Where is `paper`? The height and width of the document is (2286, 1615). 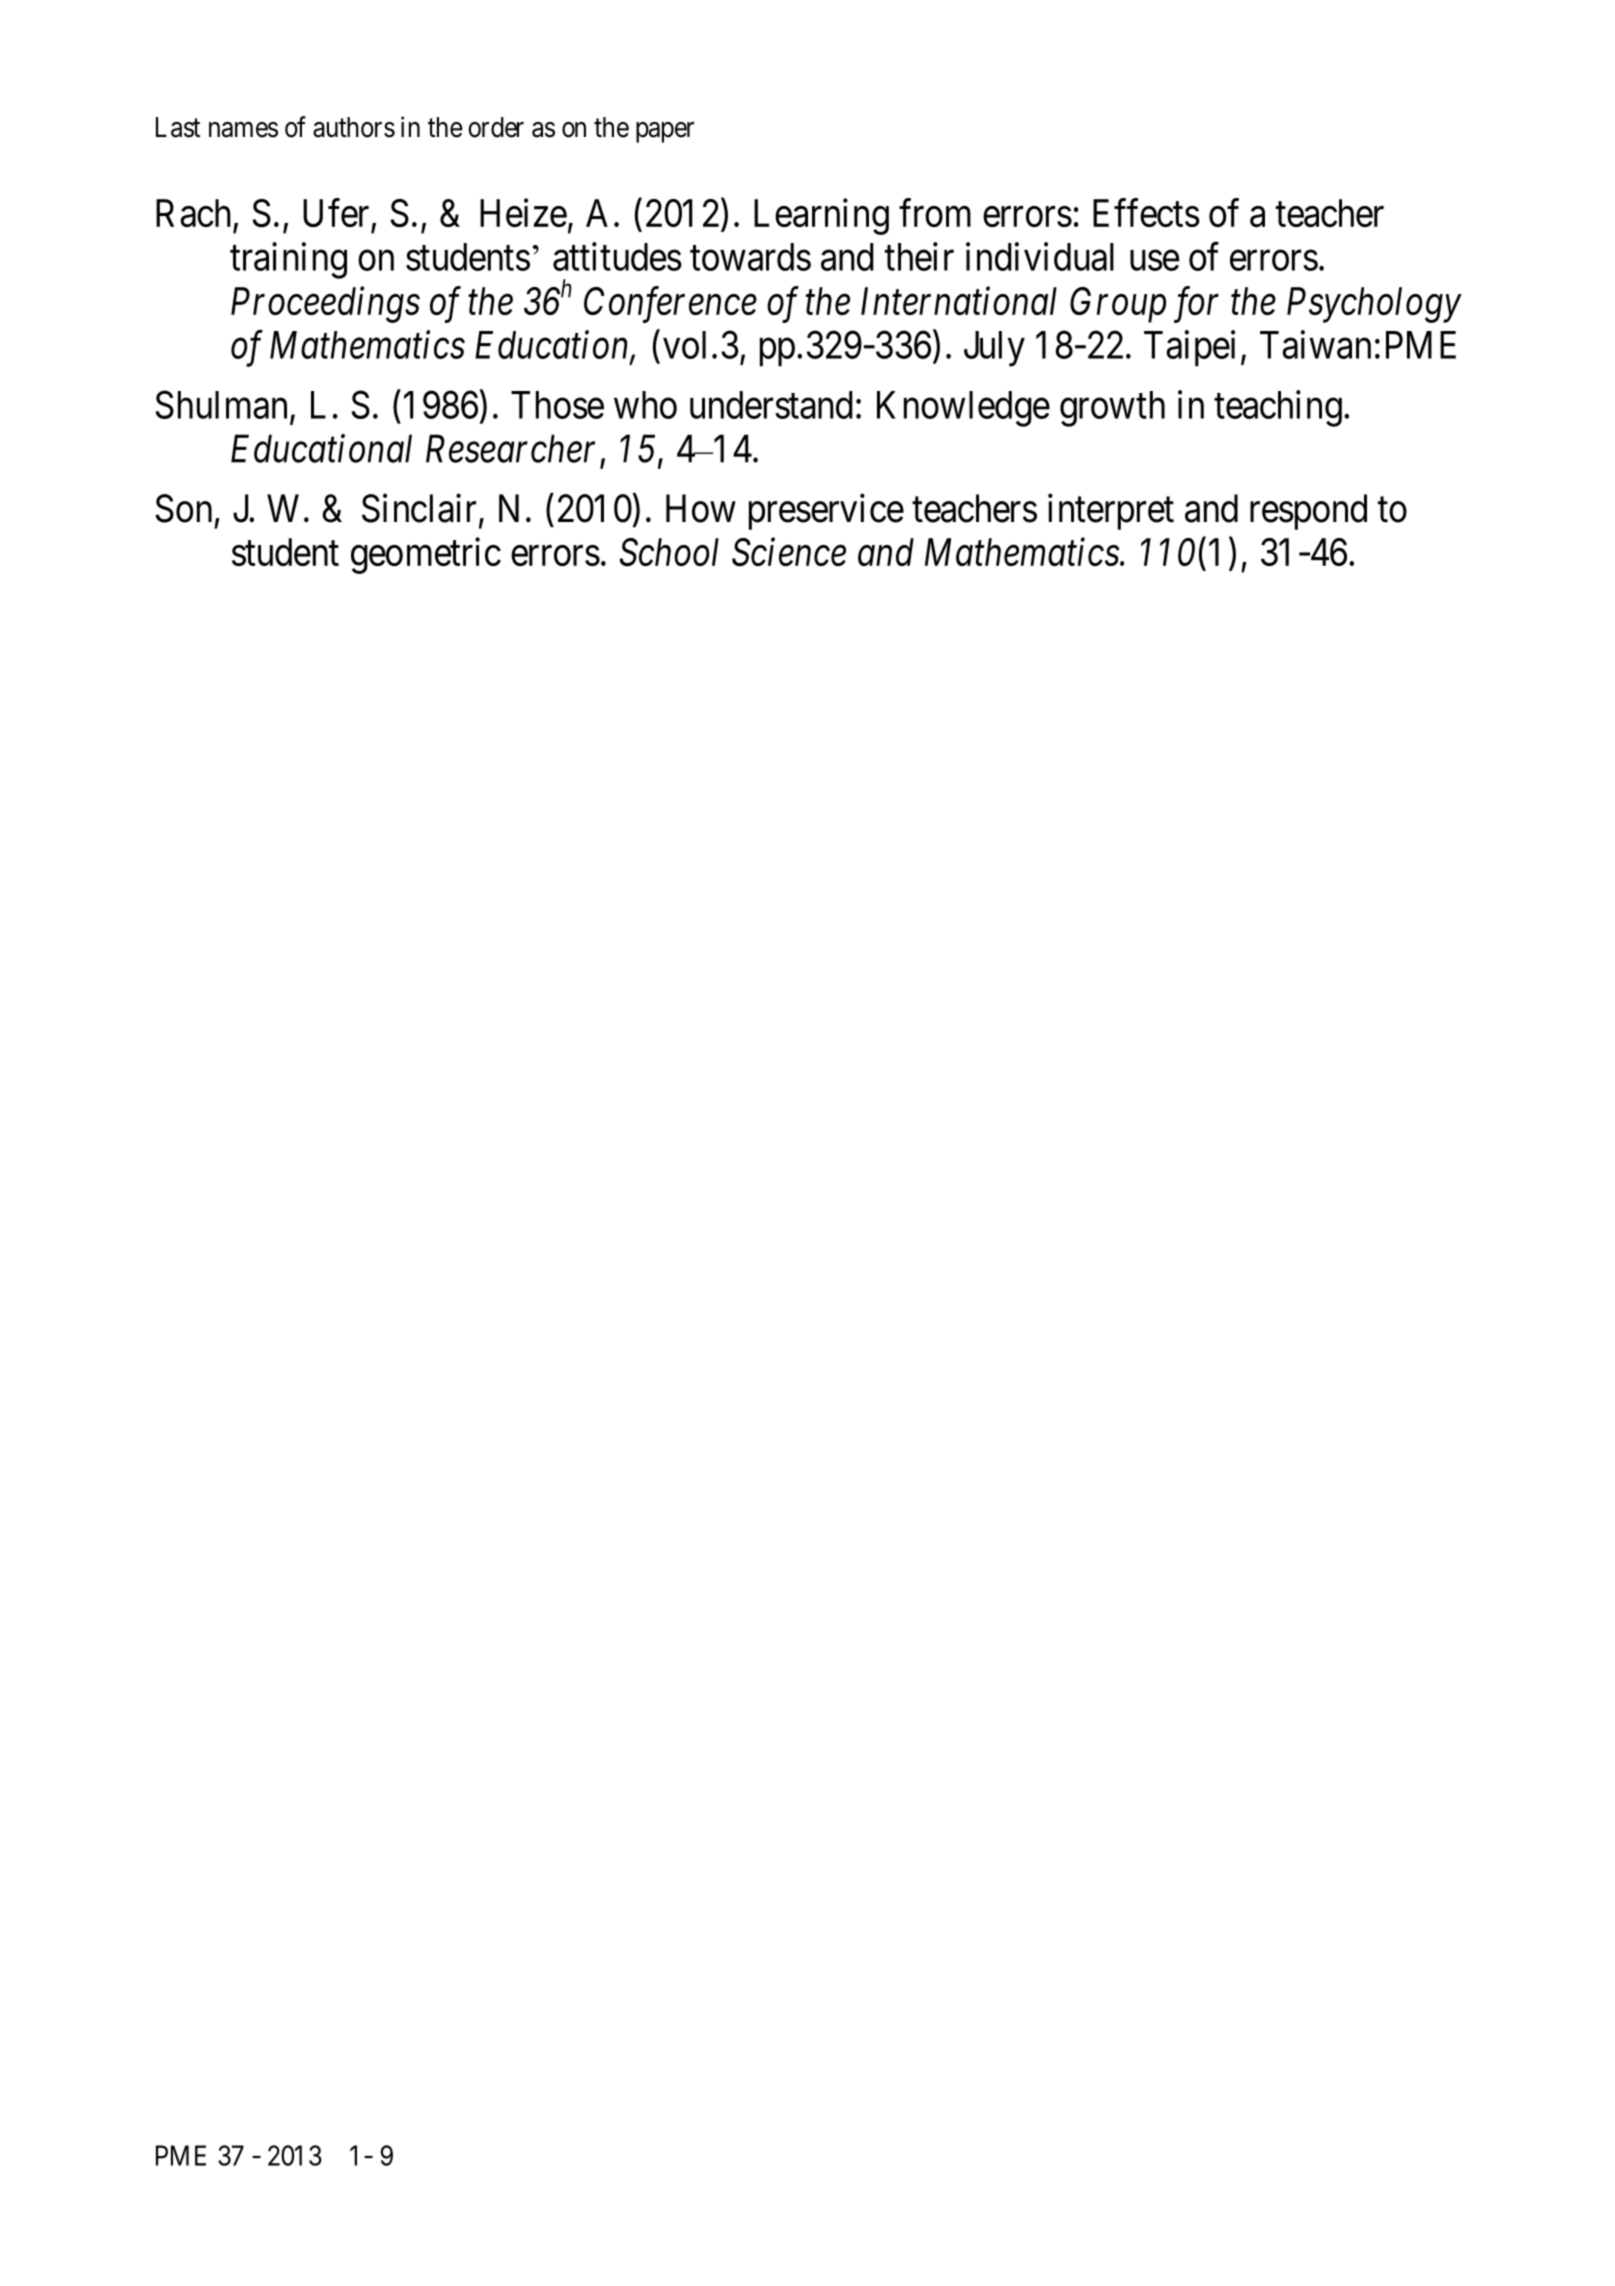
paper is located at coordinates (665, 132).
